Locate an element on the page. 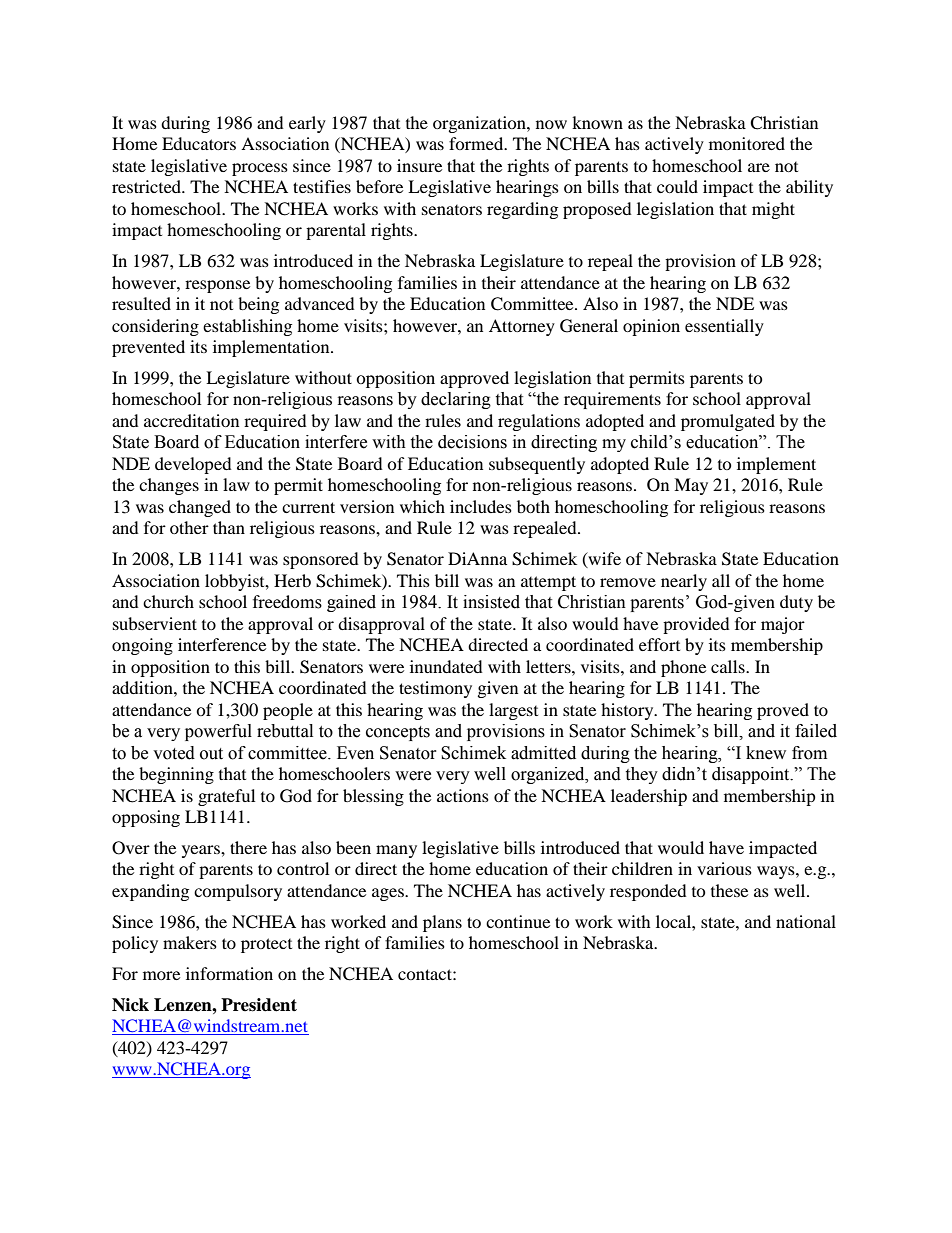 Image resolution: width=952 pixels, height=1233 pixels. national is located at coordinates (806, 921).
